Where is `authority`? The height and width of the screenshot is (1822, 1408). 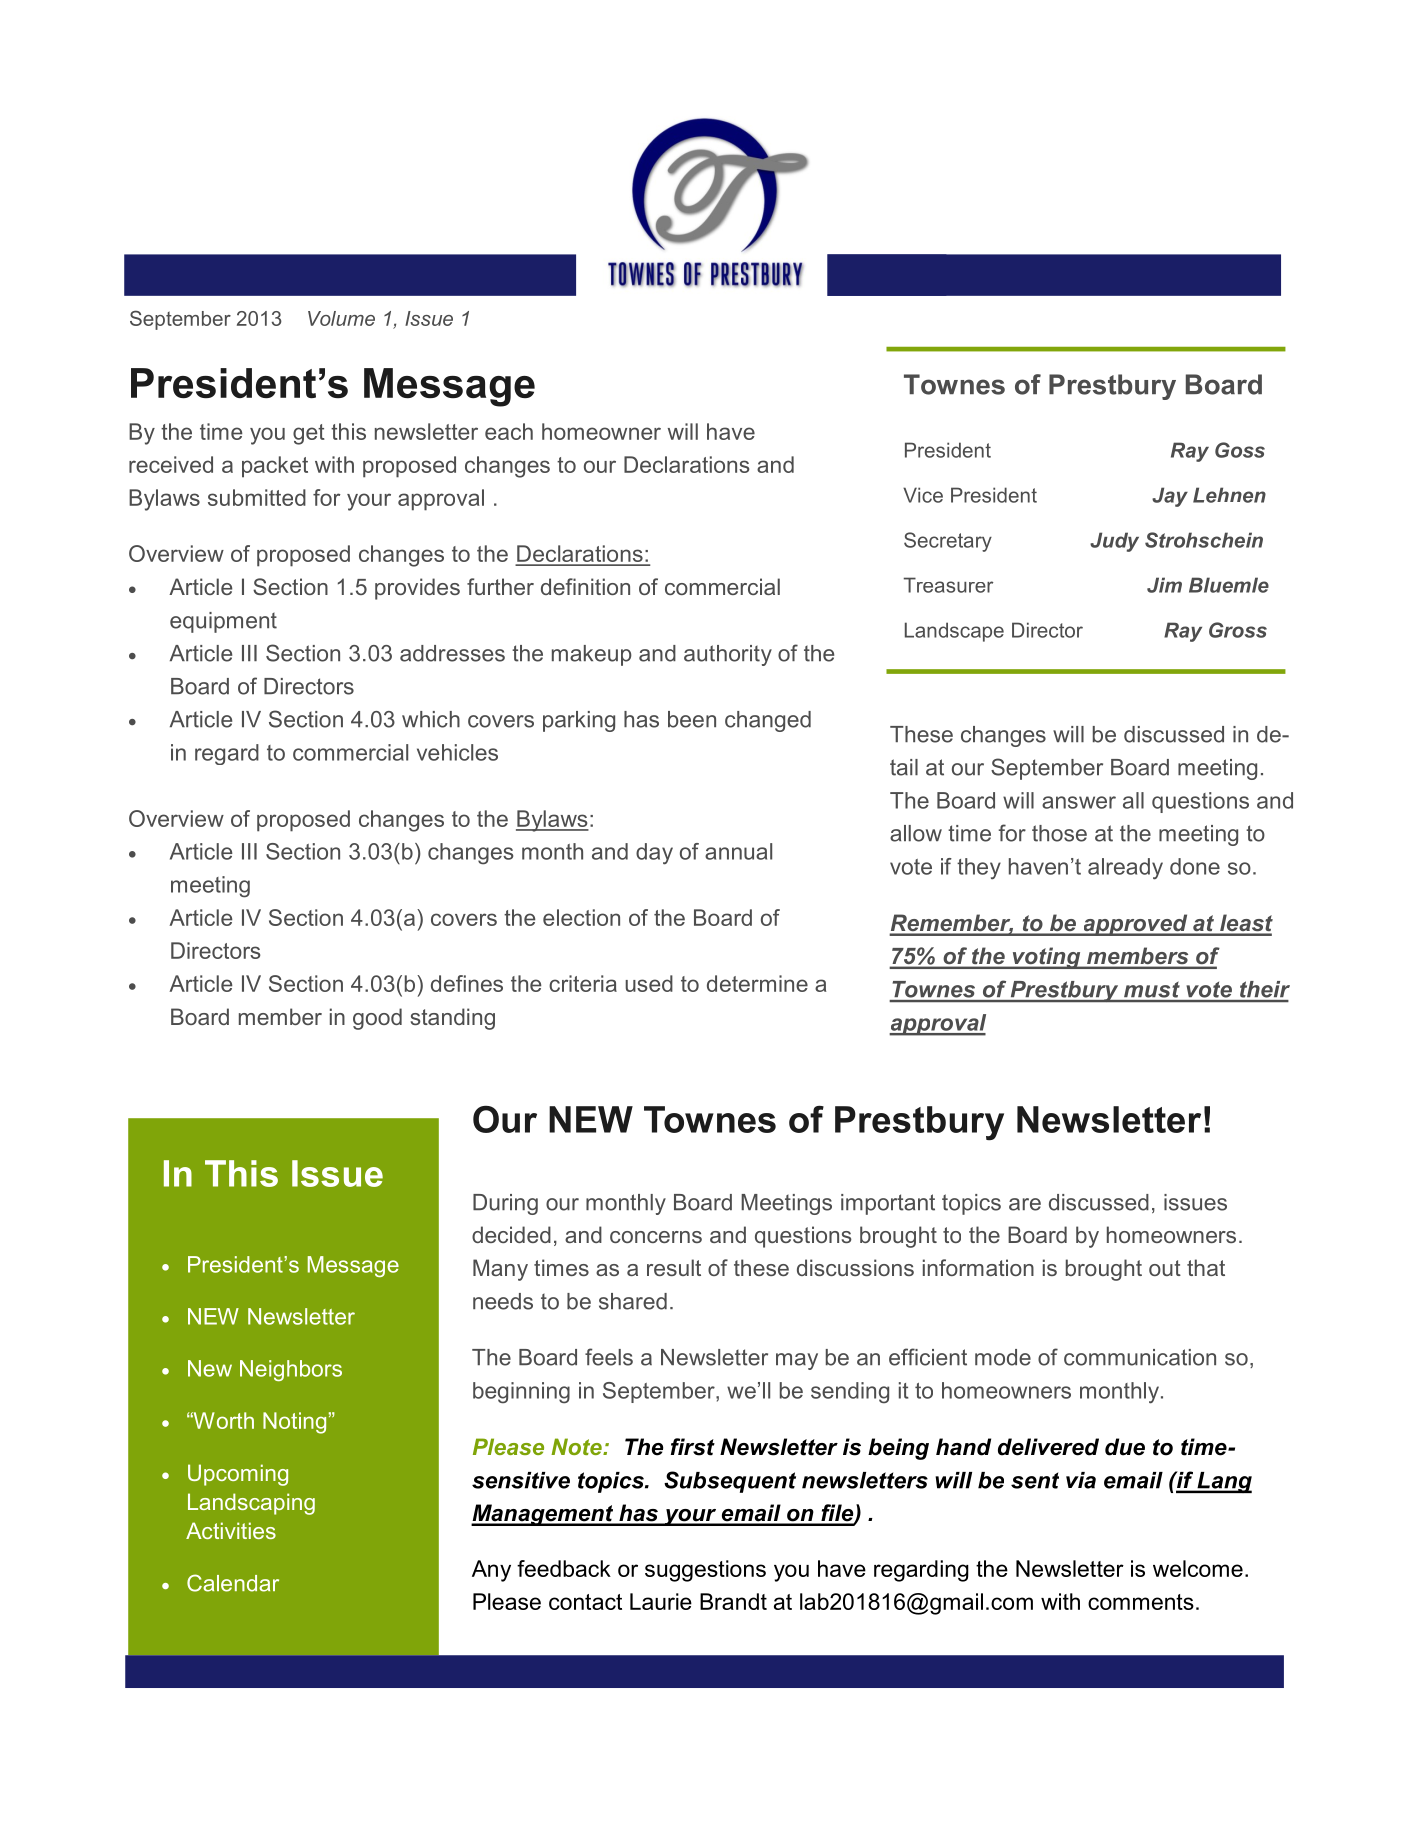
authority is located at coordinates (728, 655).
